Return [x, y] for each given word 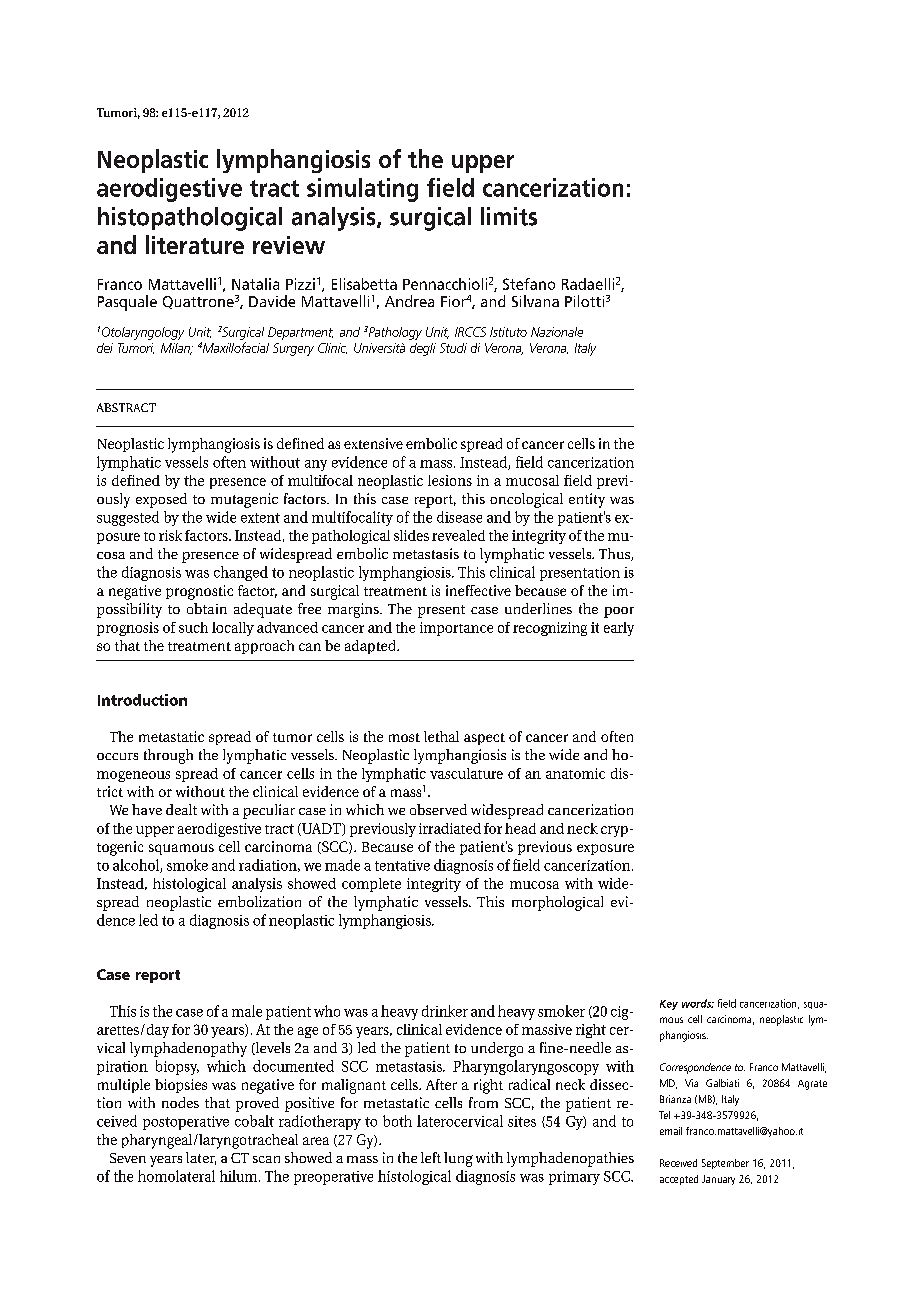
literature [195, 244]
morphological [557, 903]
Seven [128, 1158]
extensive [373, 443]
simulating [362, 190]
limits [509, 216]
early [619, 629]
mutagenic [244, 500]
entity [587, 500]
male [247, 1011]
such [193, 627]
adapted [371, 647]
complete [371, 885]
